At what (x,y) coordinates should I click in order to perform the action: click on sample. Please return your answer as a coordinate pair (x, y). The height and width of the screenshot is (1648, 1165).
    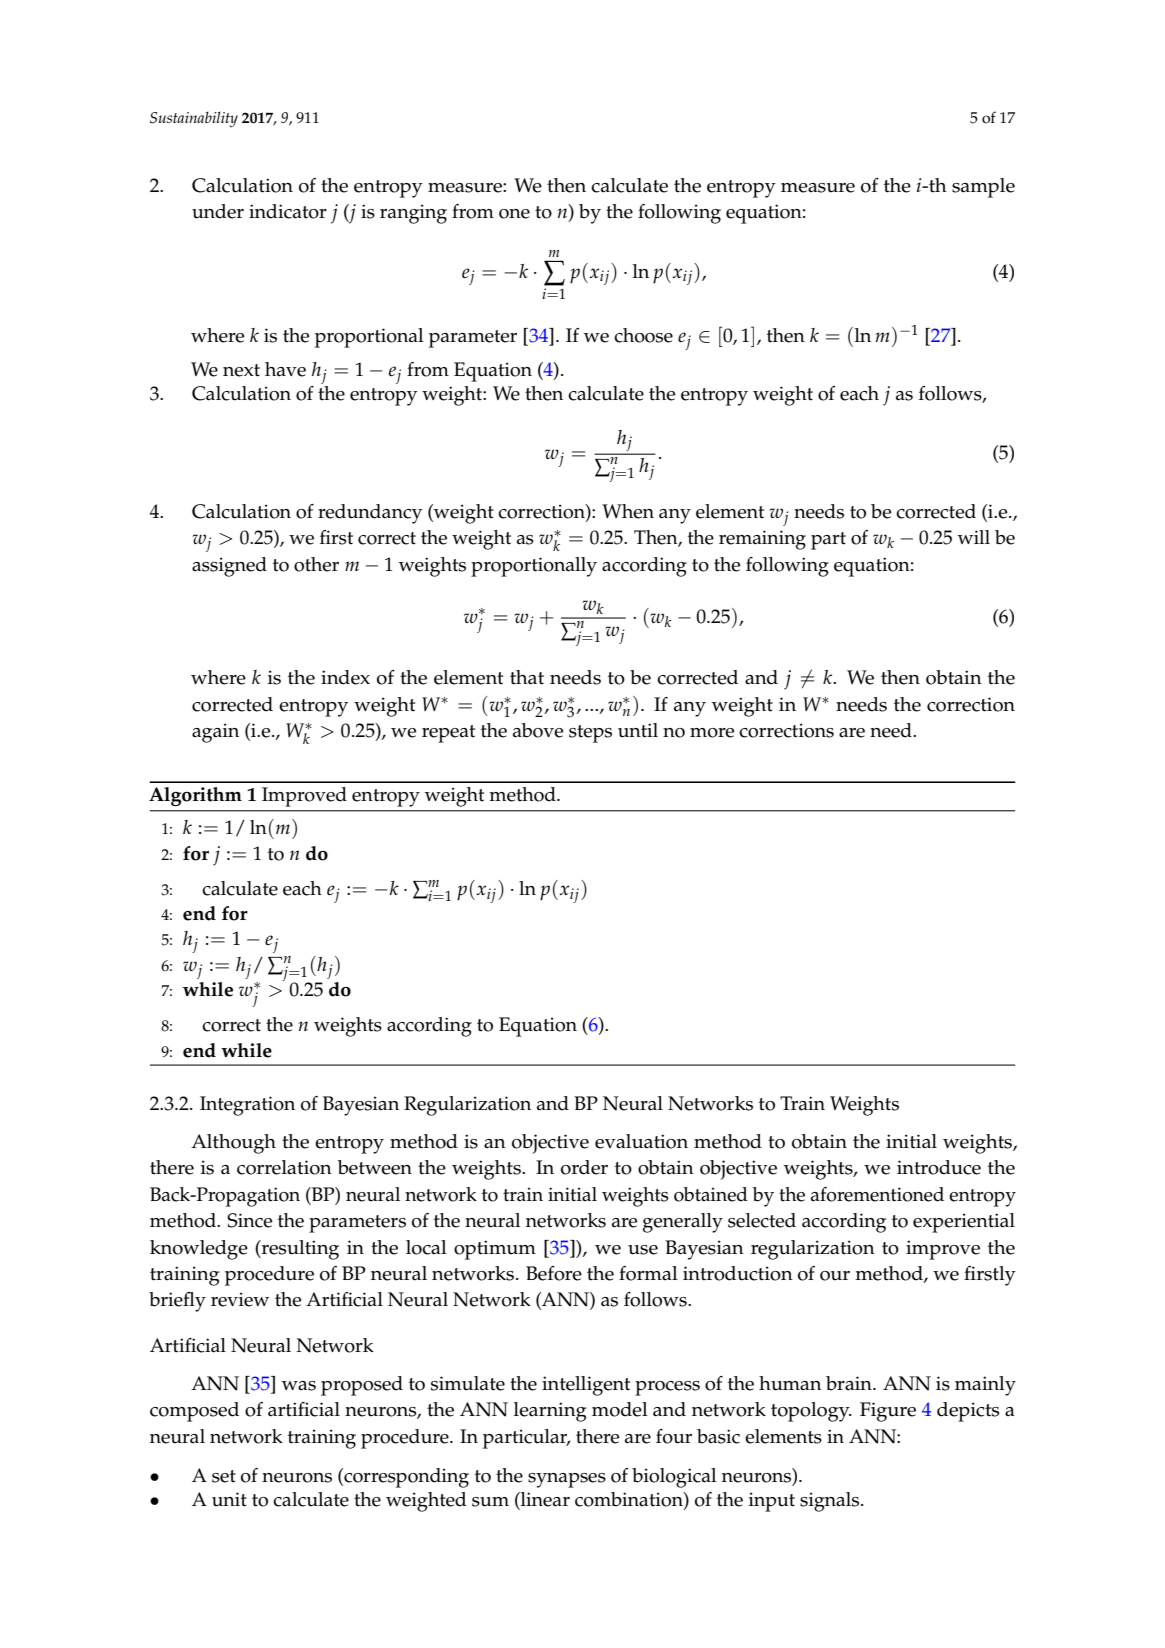
    Looking at the image, I should click on (983, 188).
